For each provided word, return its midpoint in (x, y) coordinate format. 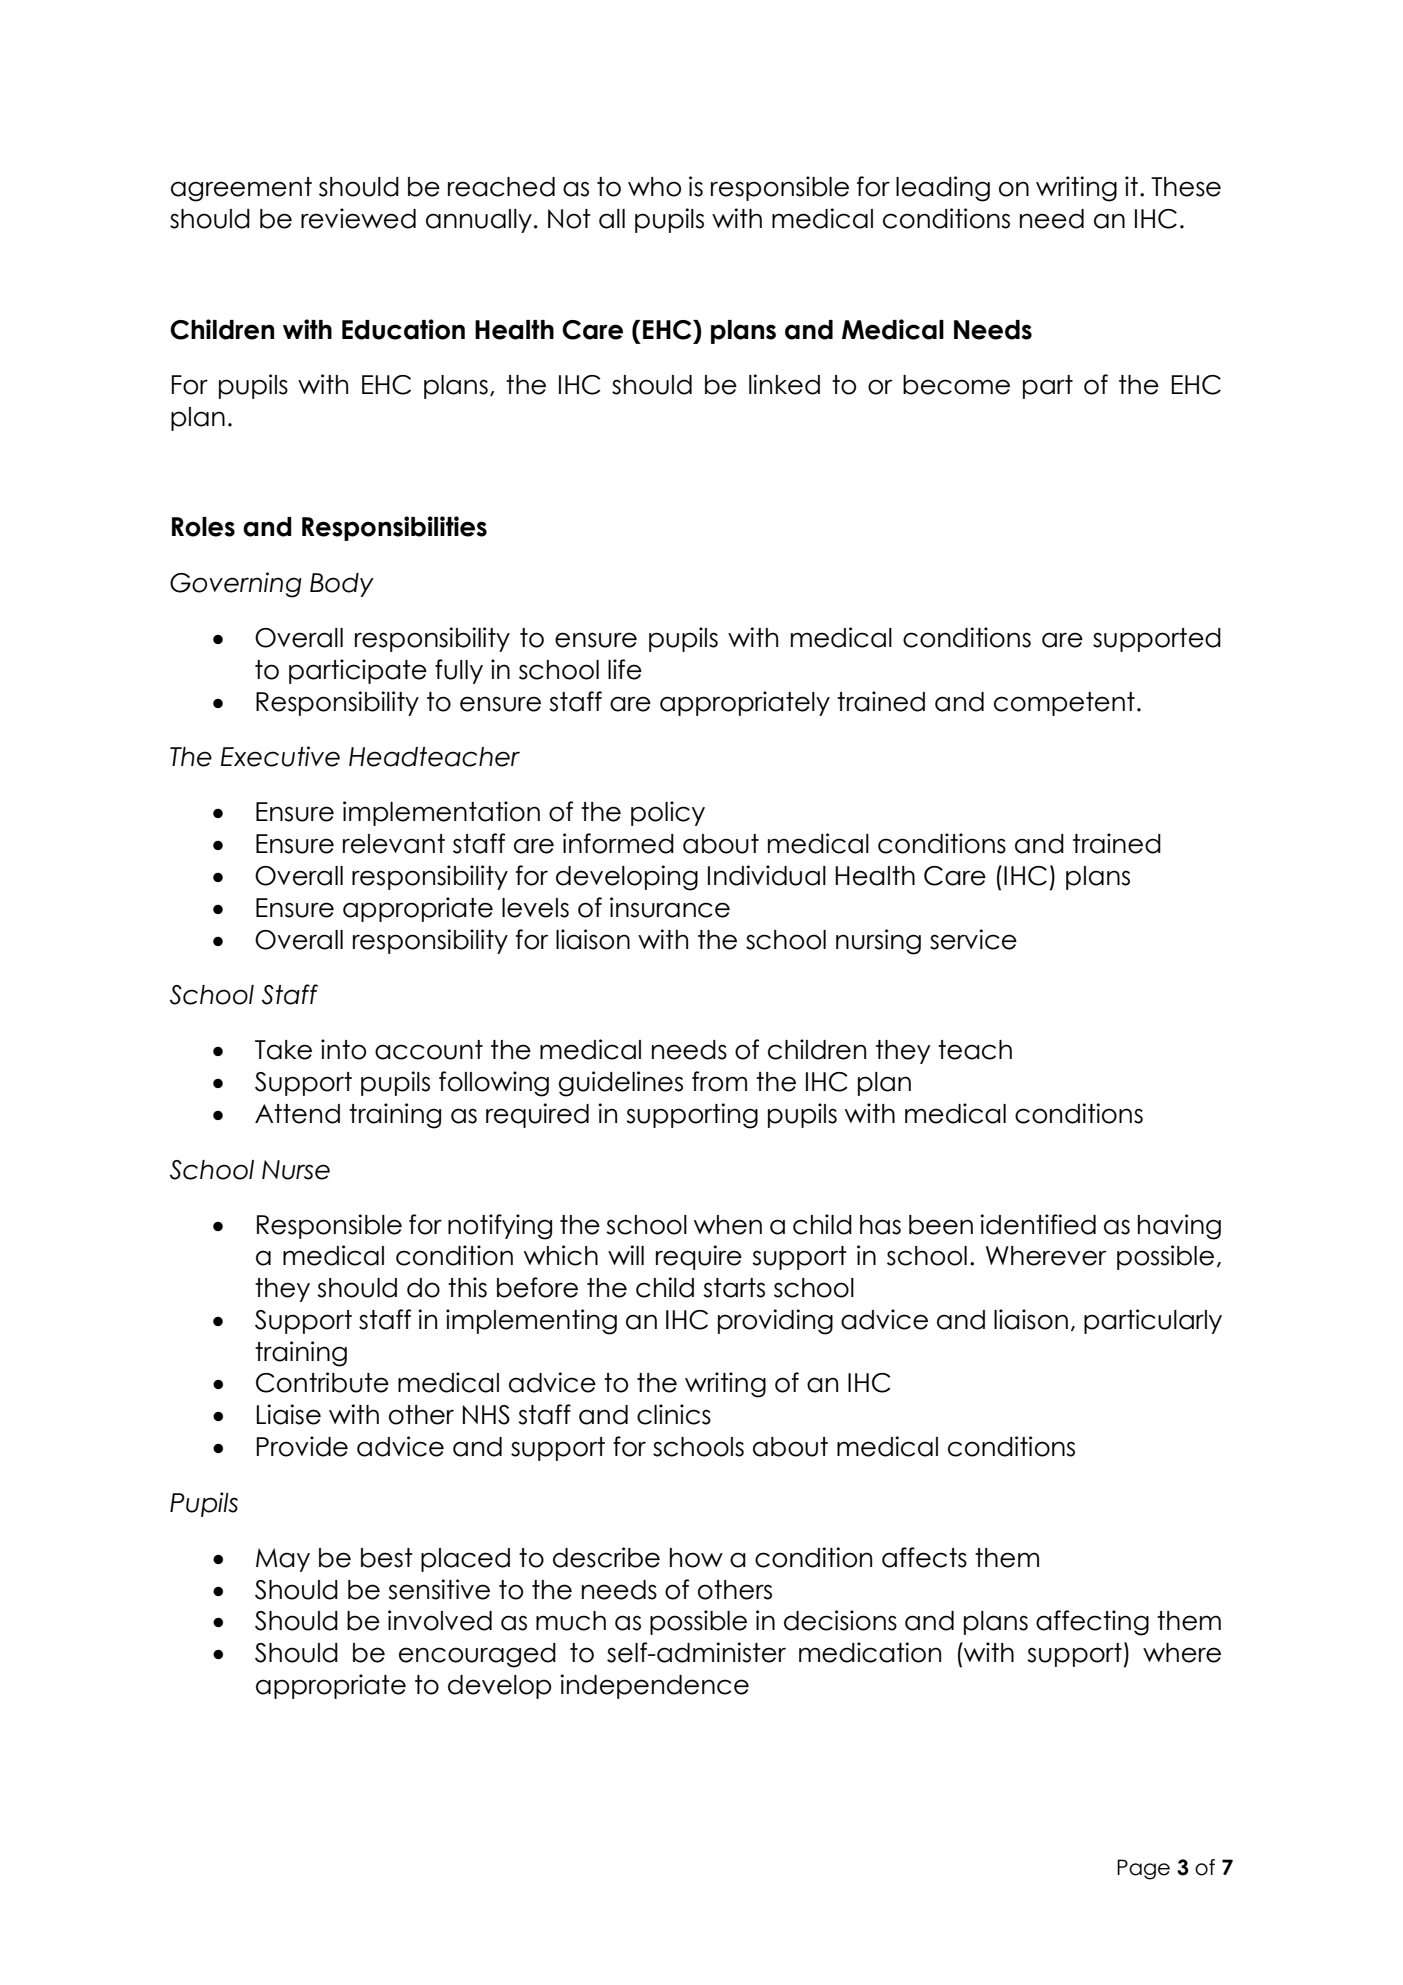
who (654, 187)
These (1186, 187)
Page (1143, 1869)
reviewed (358, 218)
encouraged (477, 1655)
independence (654, 1686)
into (343, 1049)
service (973, 939)
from (719, 1081)
